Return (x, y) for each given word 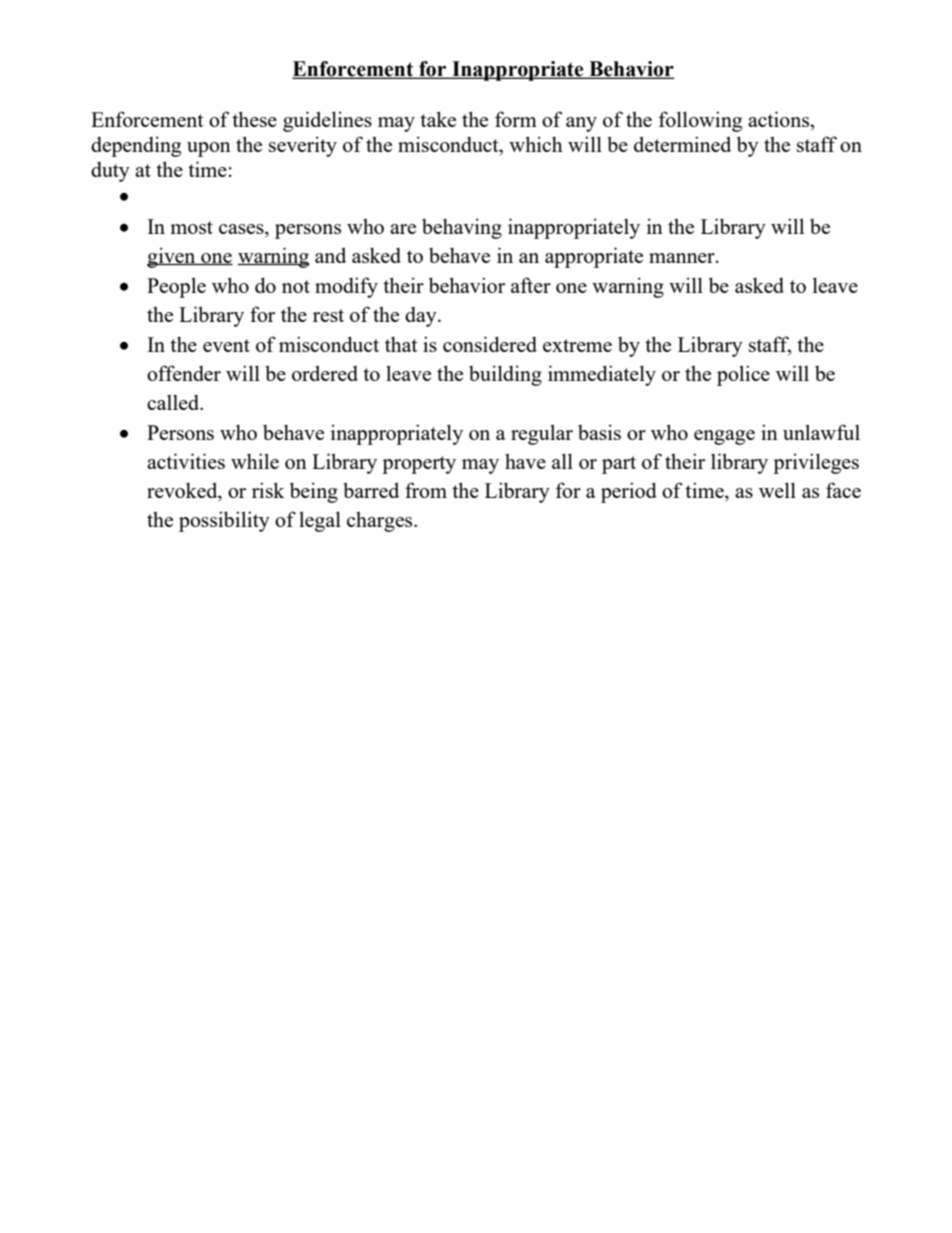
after (531, 285)
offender (184, 373)
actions (780, 119)
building (505, 375)
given (172, 257)
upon (209, 149)
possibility (224, 521)
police (743, 375)
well (777, 490)
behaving (462, 228)
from (426, 490)
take (438, 119)
